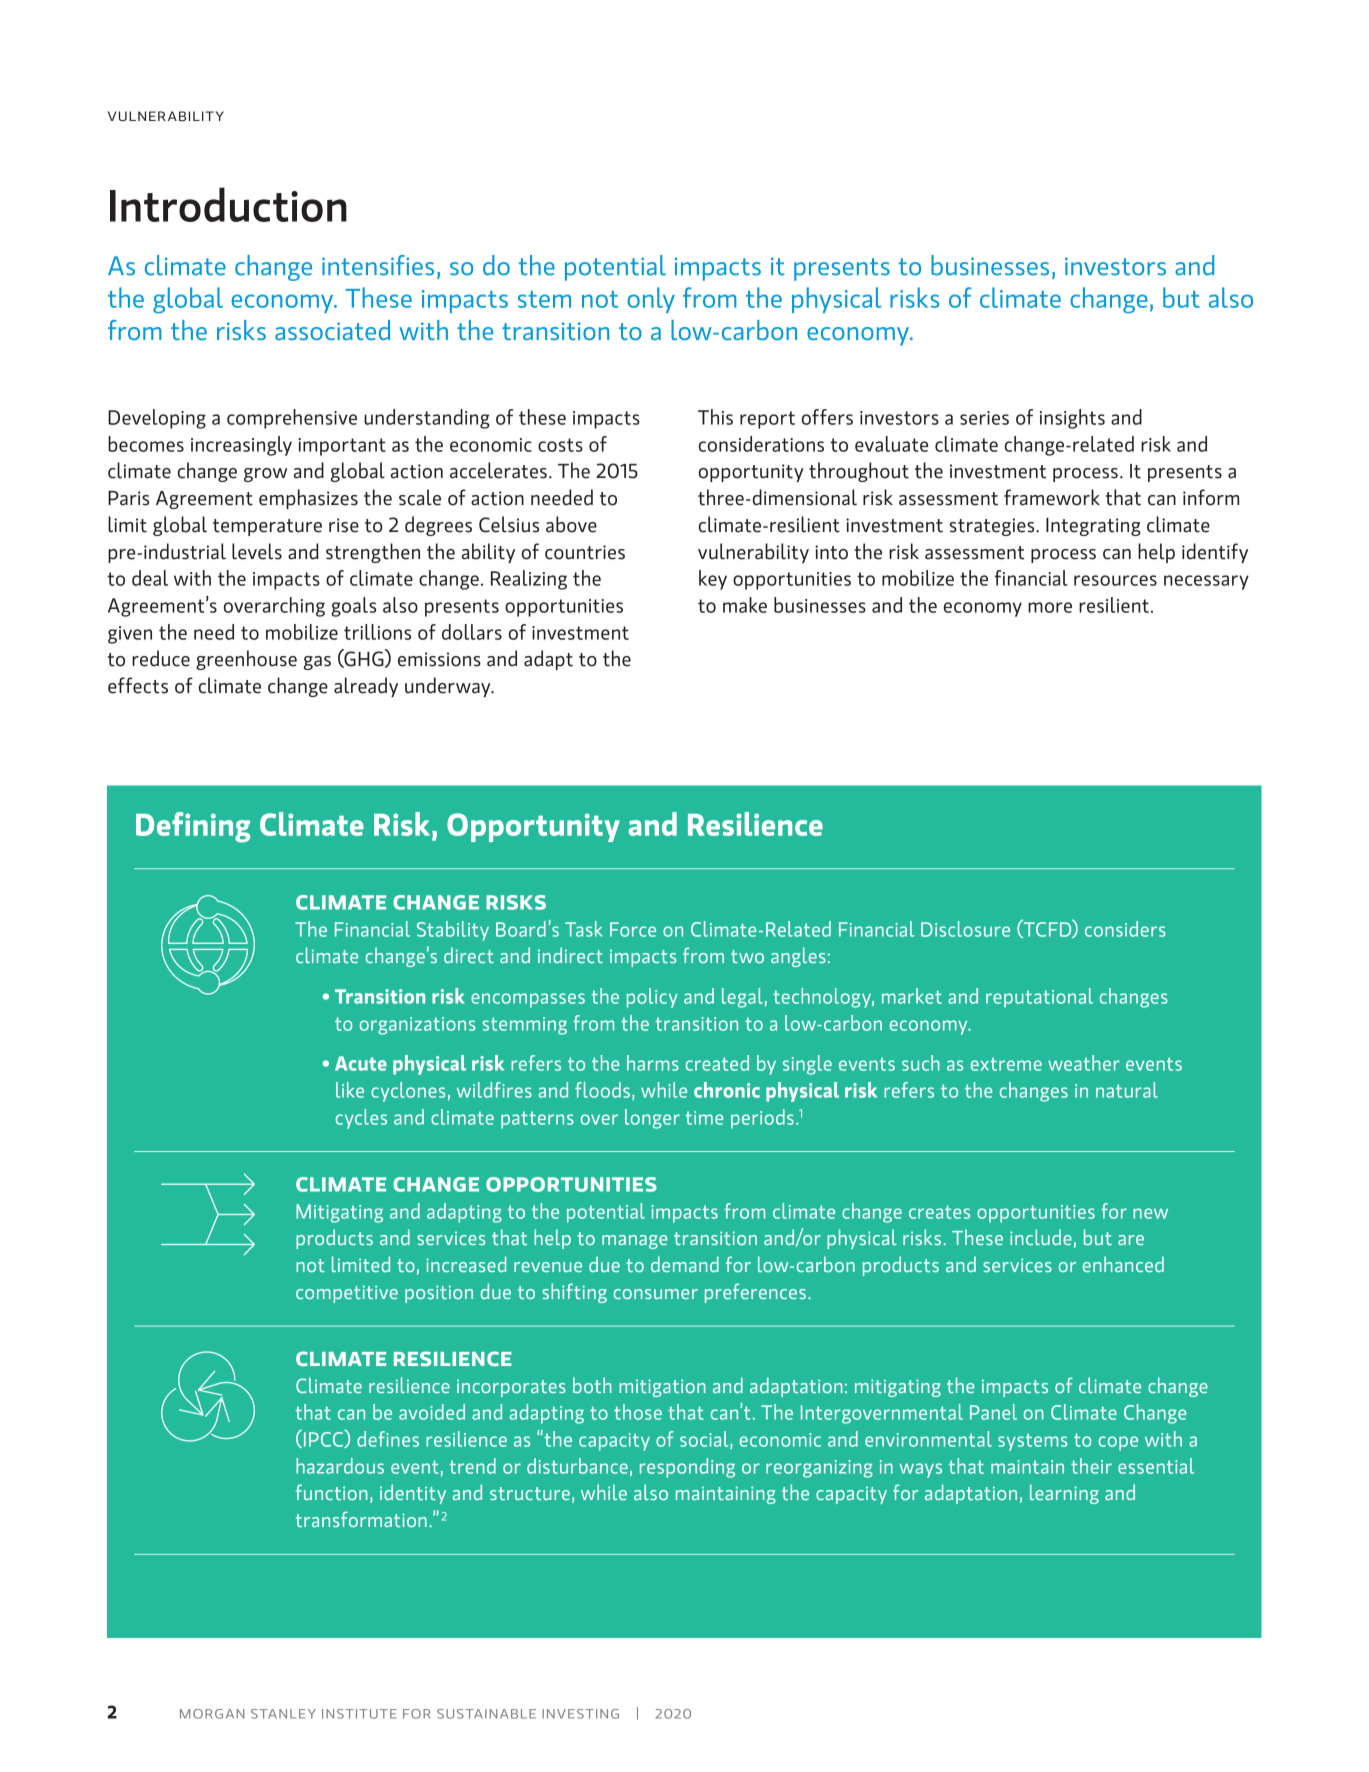 This page has width=1369, height=1772. Describe the element at coordinates (633, 929) in the page. I see `Force` at that location.
